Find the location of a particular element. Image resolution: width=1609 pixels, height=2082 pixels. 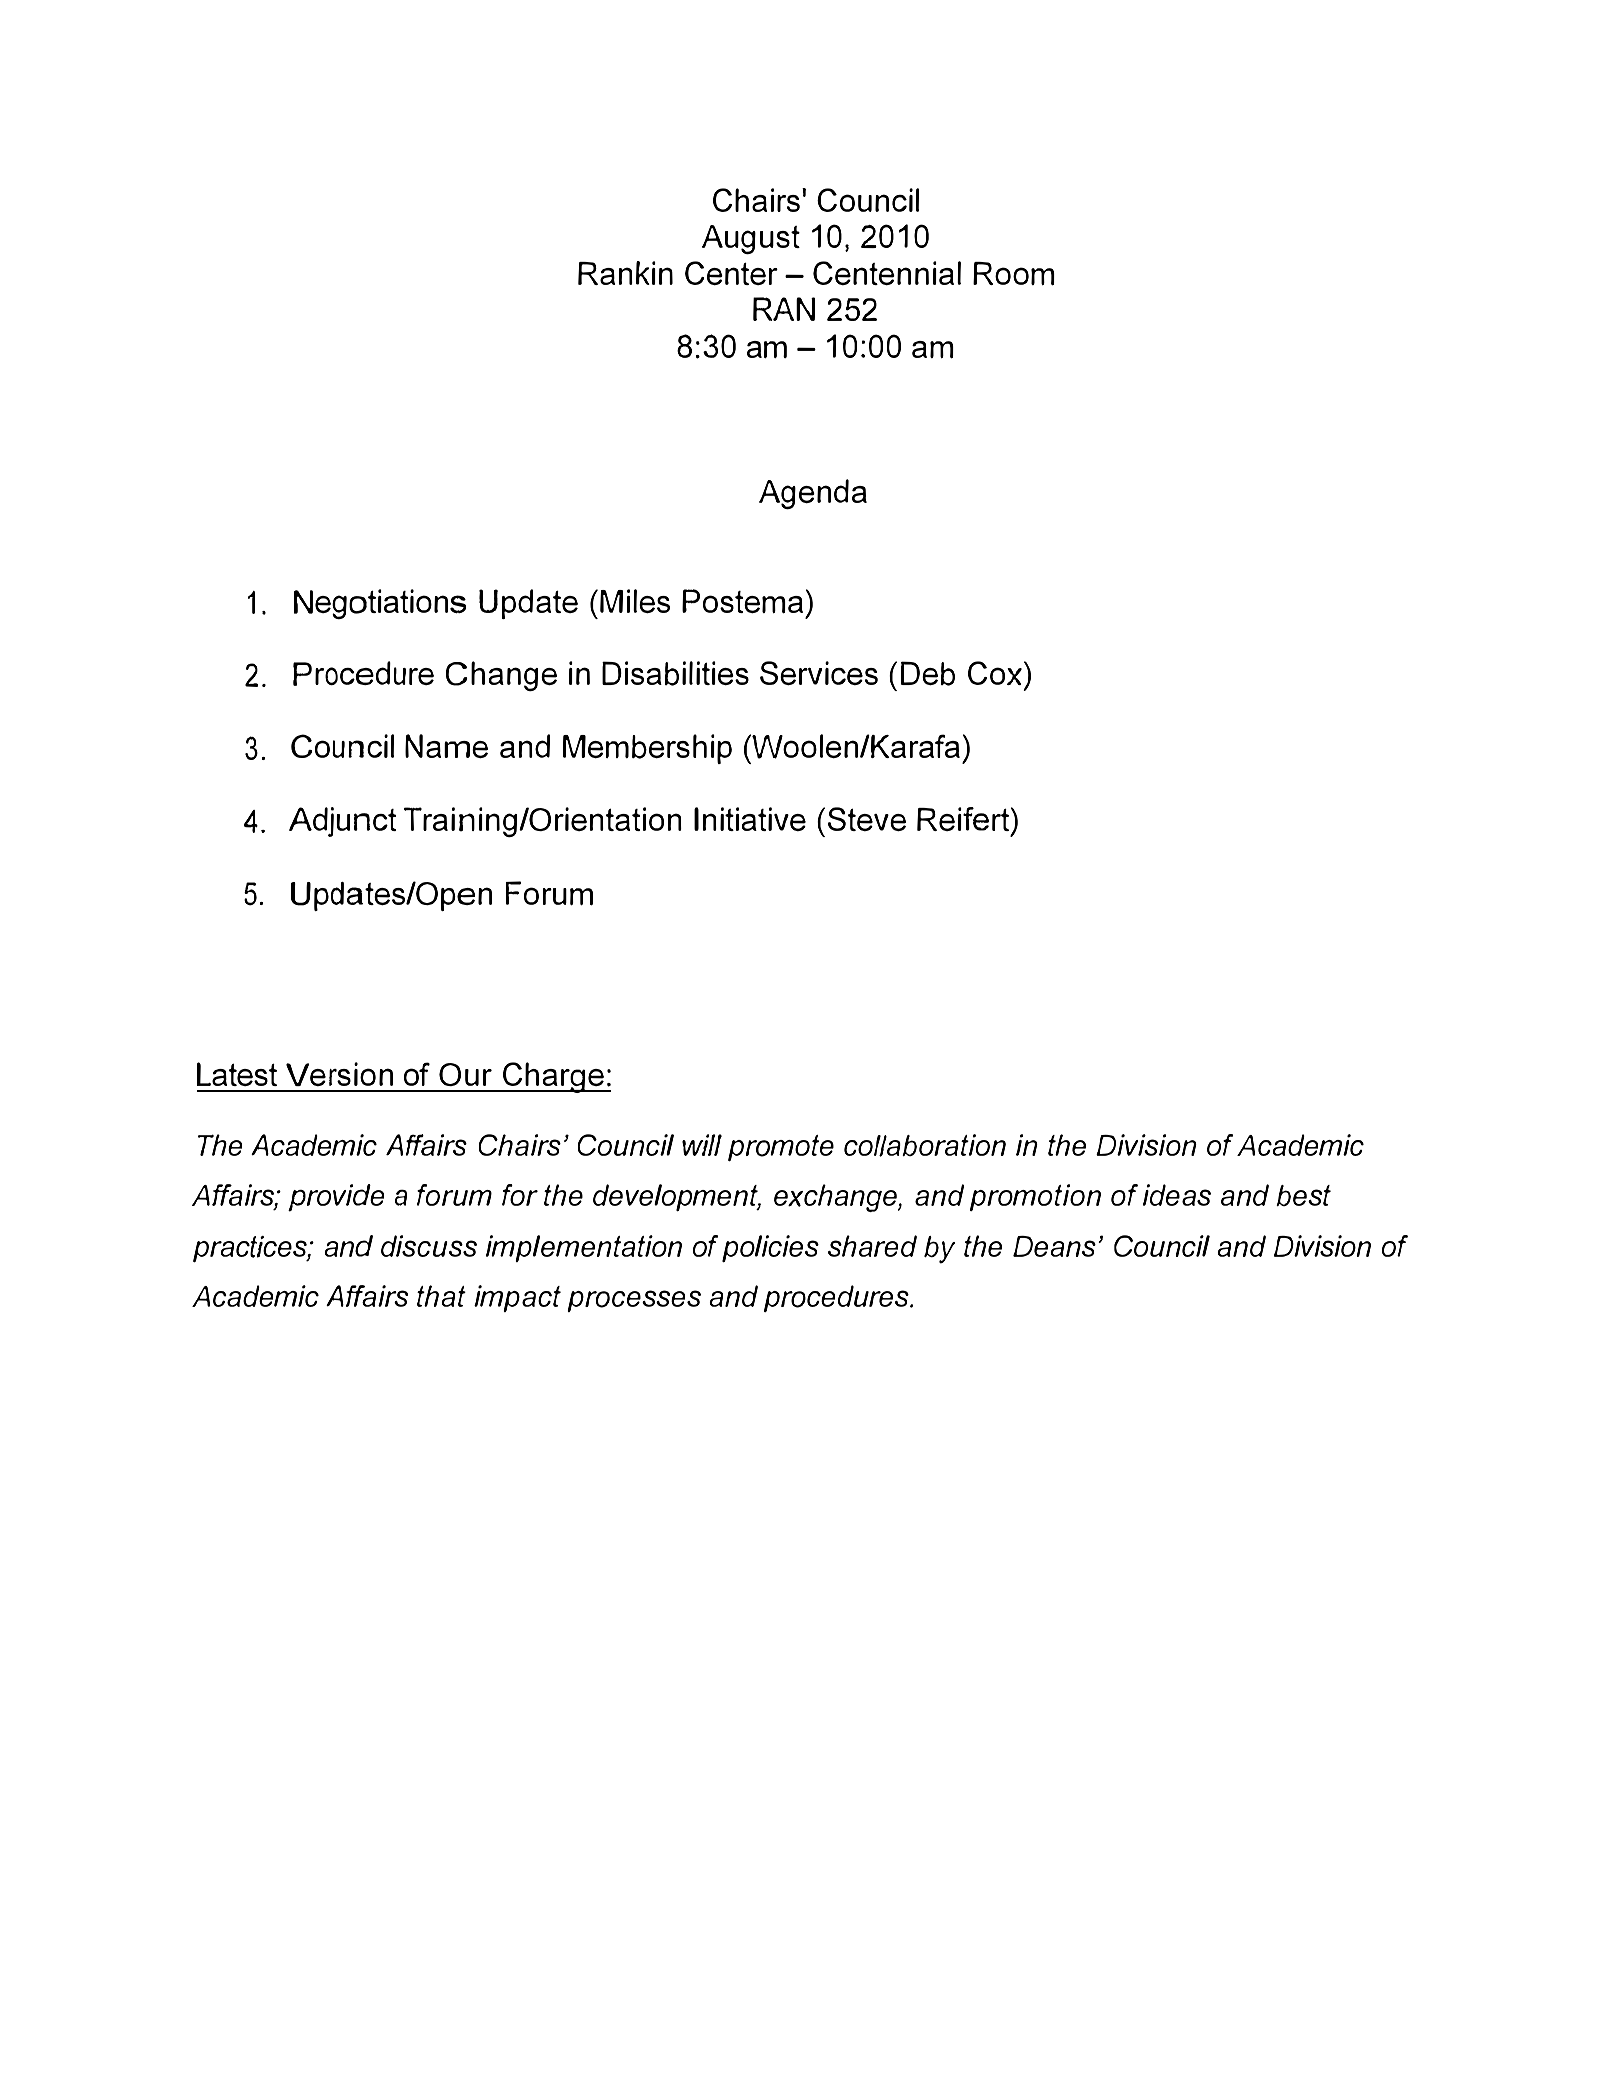

Center is located at coordinates (731, 273).
